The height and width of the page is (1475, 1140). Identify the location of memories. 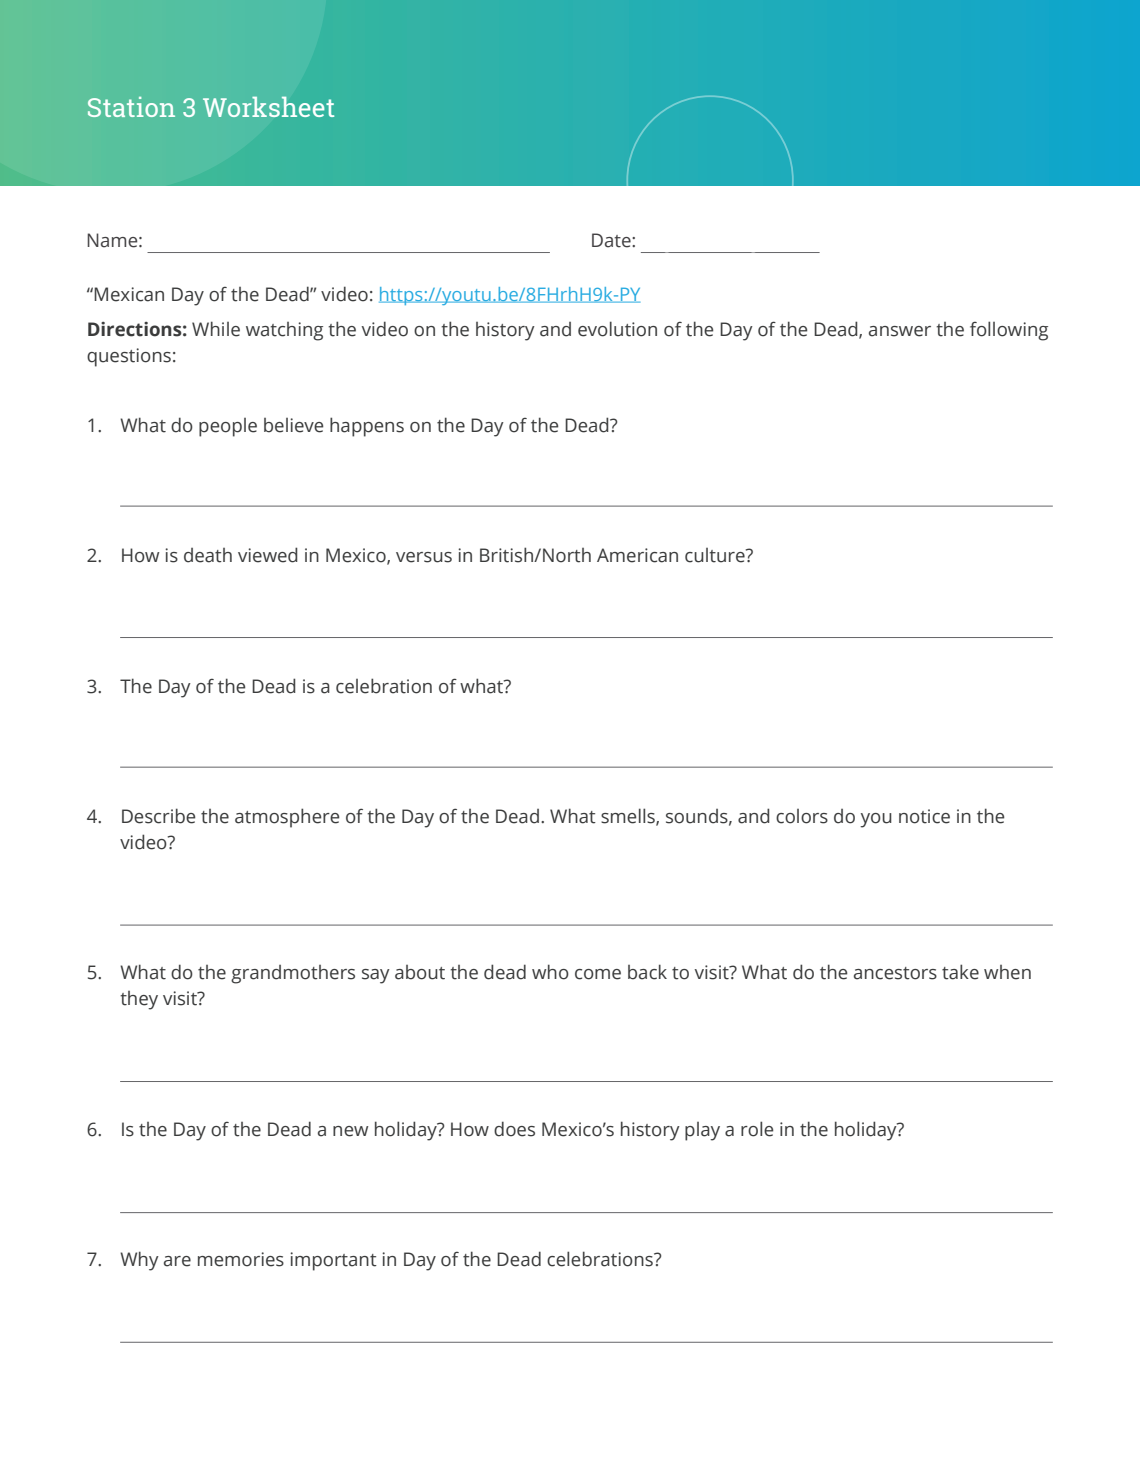
(241, 1259).
